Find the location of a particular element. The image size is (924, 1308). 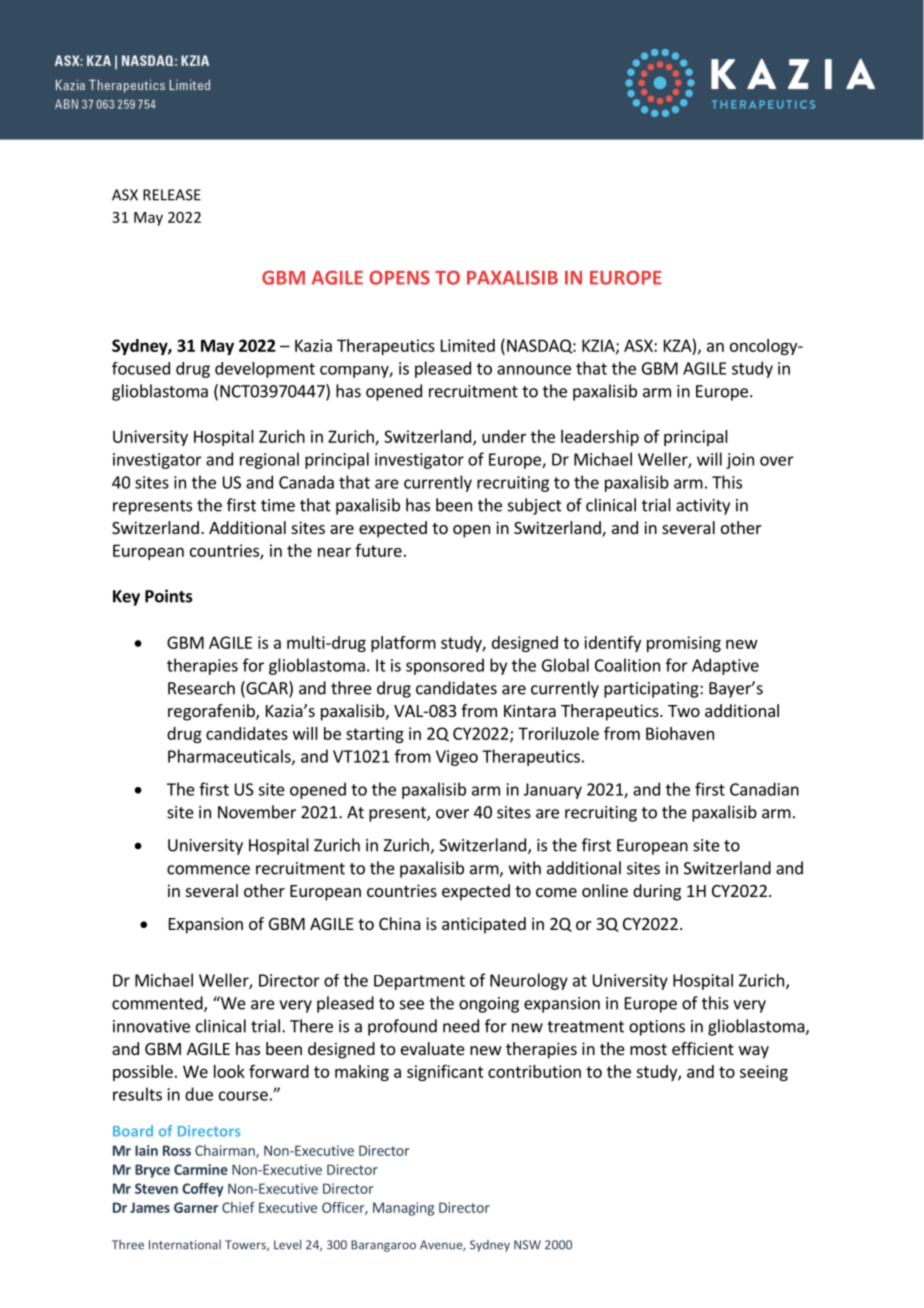

Two is located at coordinates (684, 711).
